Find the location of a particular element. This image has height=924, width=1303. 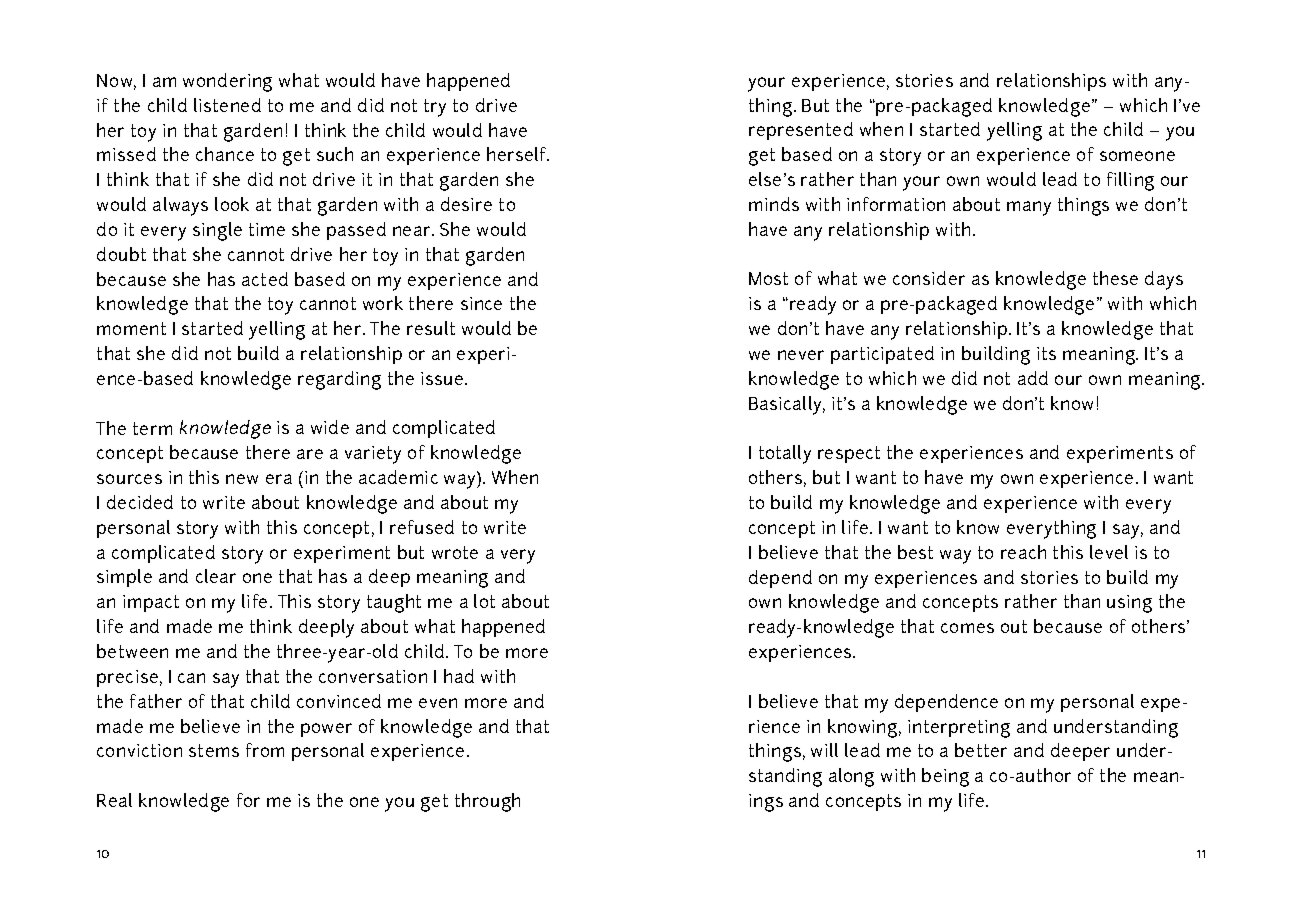

comes is located at coordinates (967, 628).
